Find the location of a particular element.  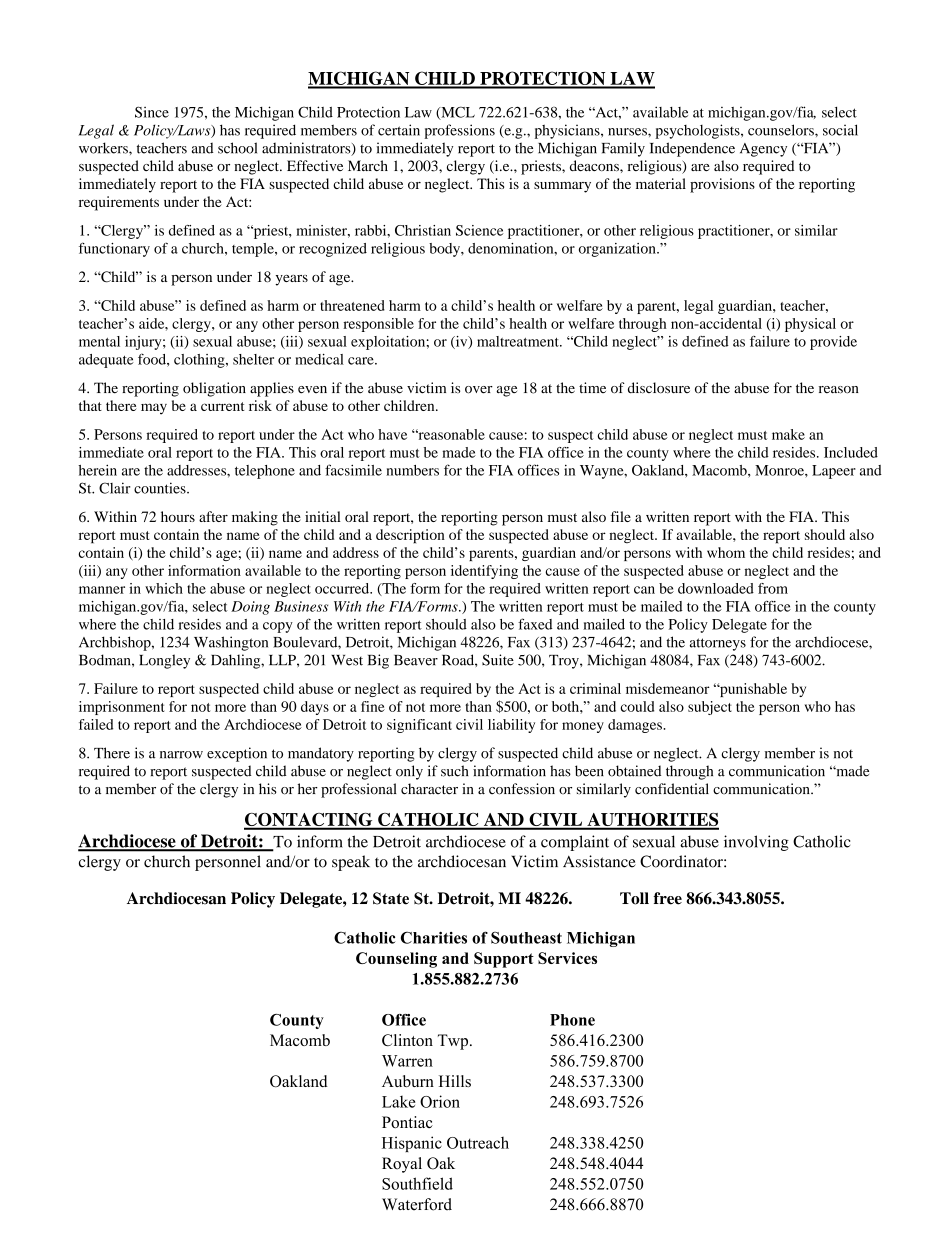

Longley is located at coordinates (164, 661).
